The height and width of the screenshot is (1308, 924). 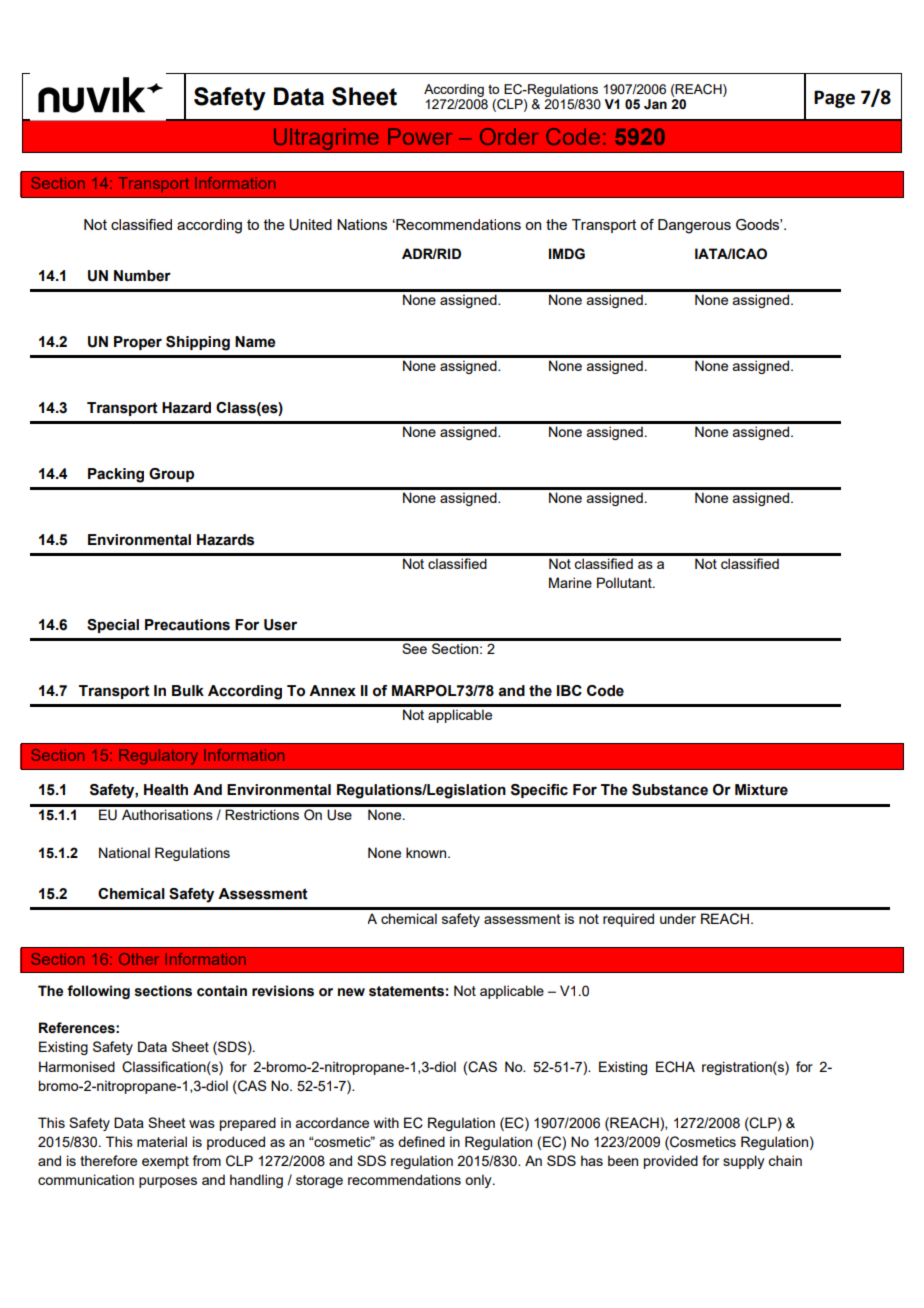 I want to click on IBC, so click(x=569, y=690).
